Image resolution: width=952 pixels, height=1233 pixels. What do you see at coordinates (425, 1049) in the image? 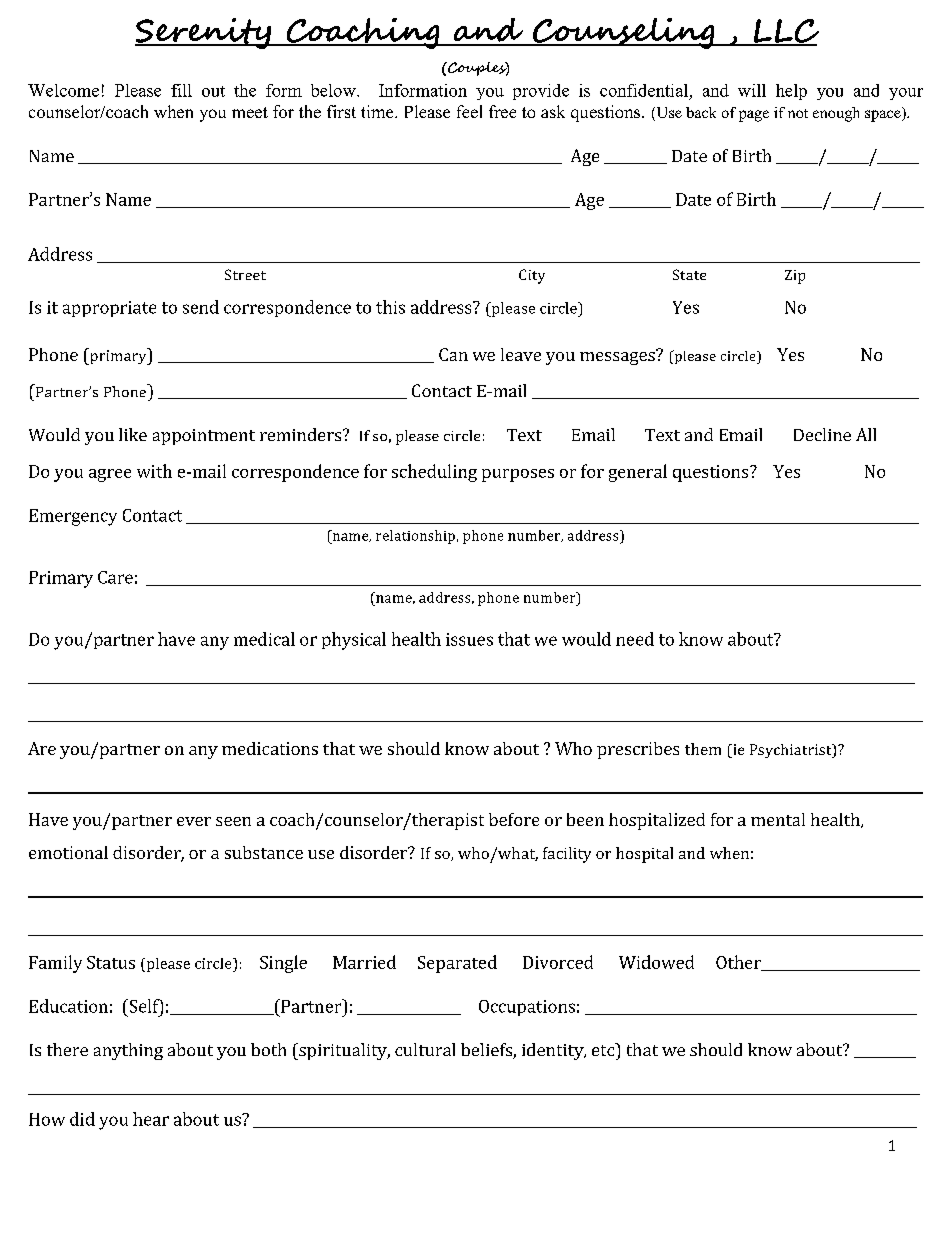
I see `cultural` at bounding box center [425, 1049].
